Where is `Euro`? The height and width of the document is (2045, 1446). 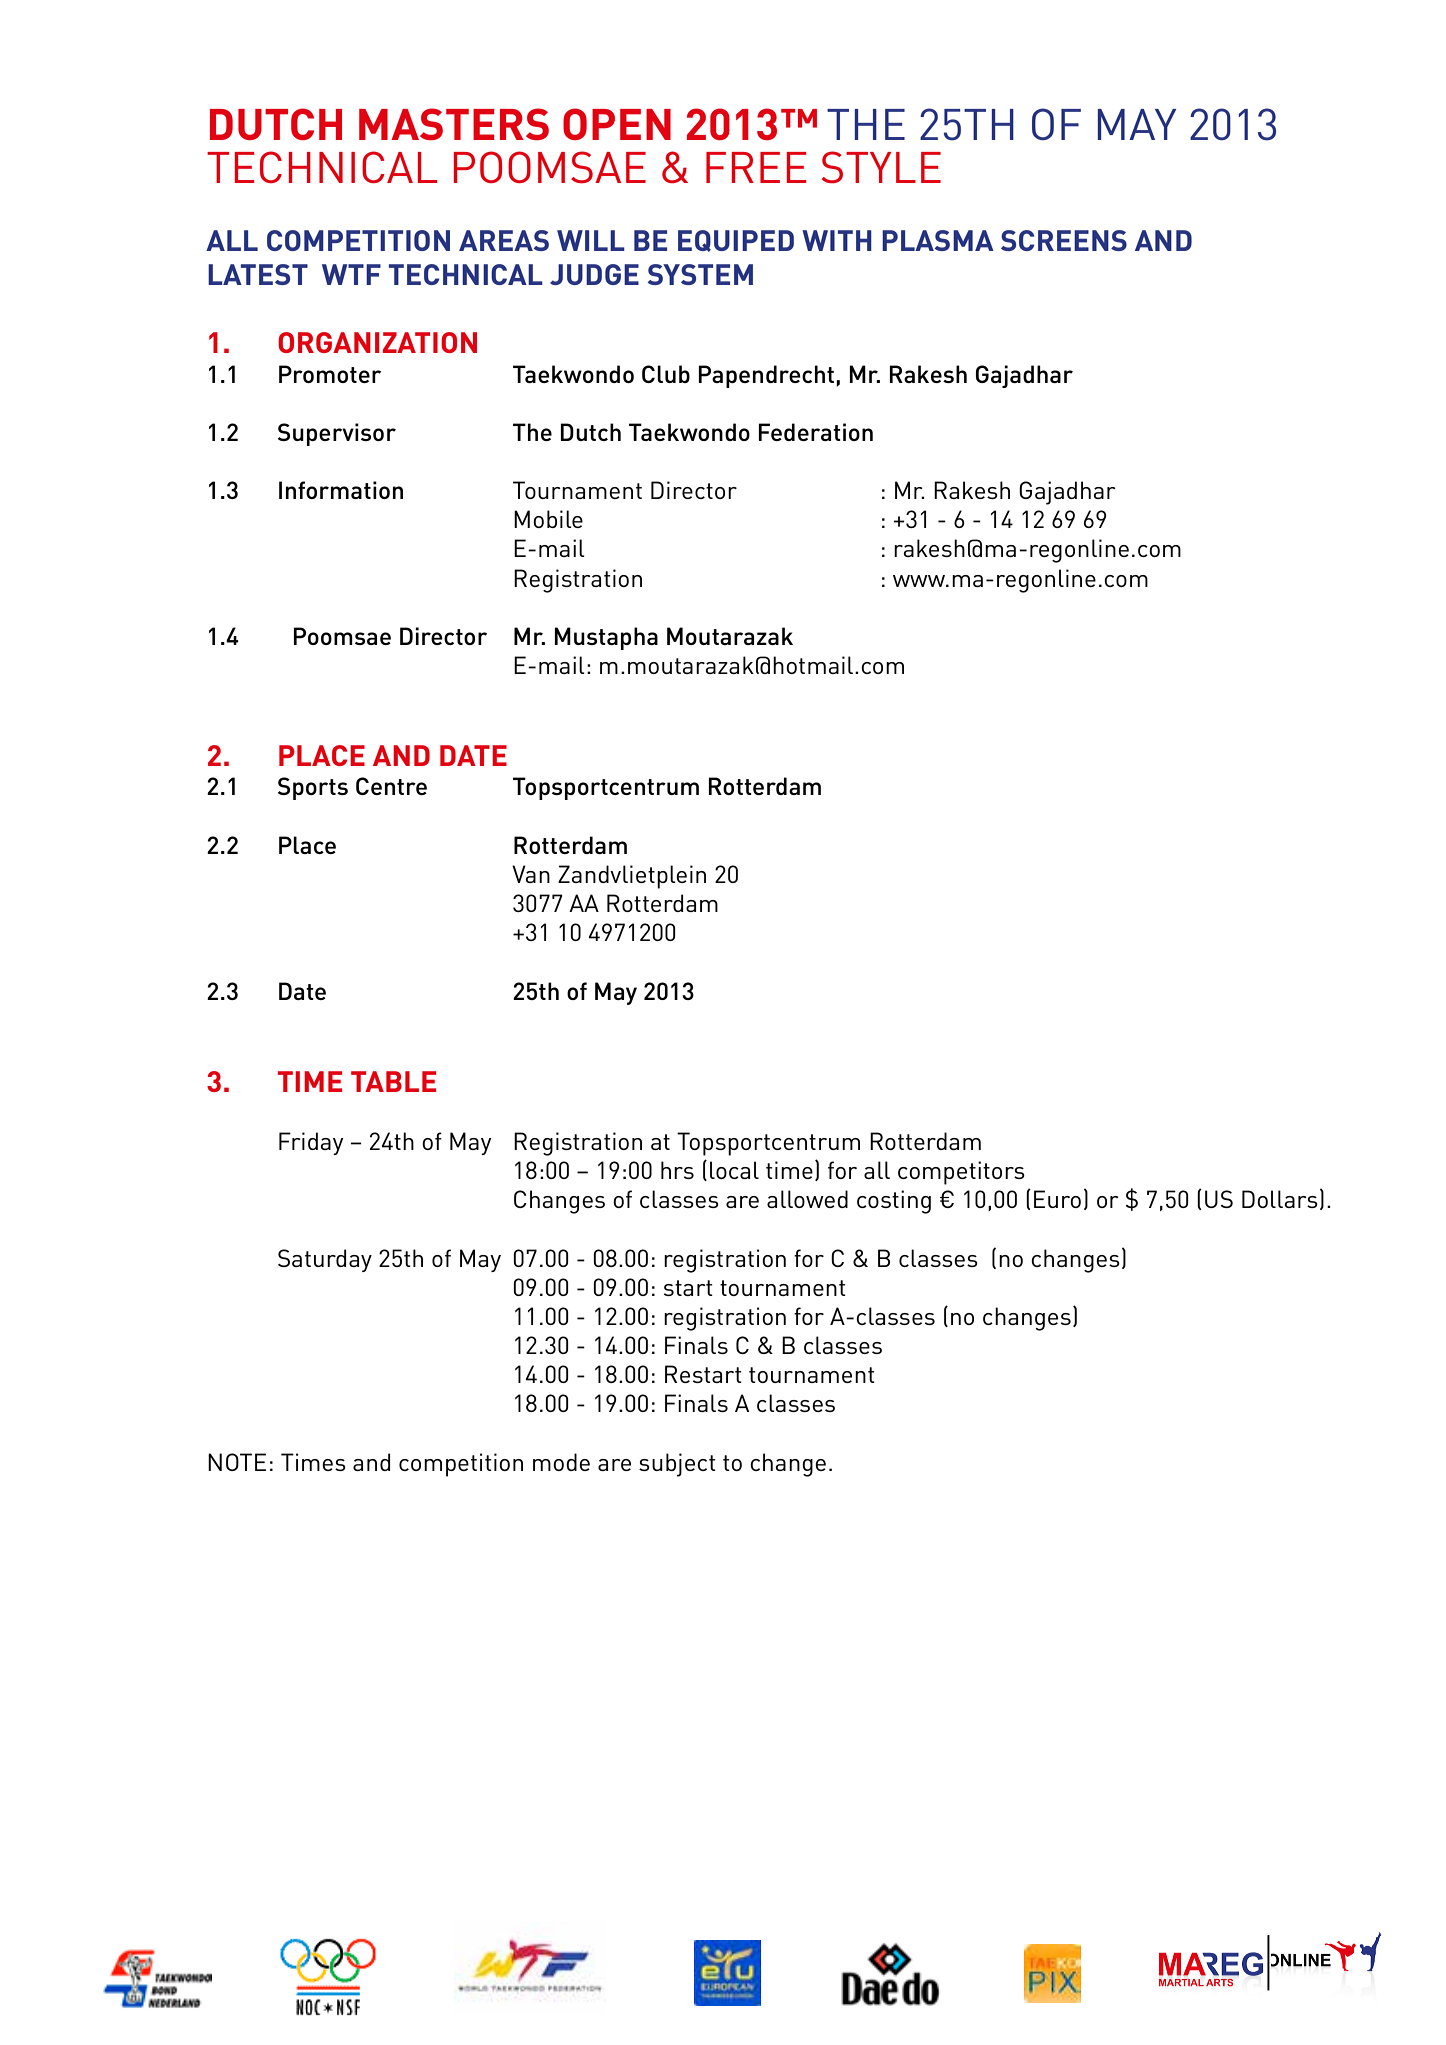 Euro is located at coordinates (1057, 1199).
